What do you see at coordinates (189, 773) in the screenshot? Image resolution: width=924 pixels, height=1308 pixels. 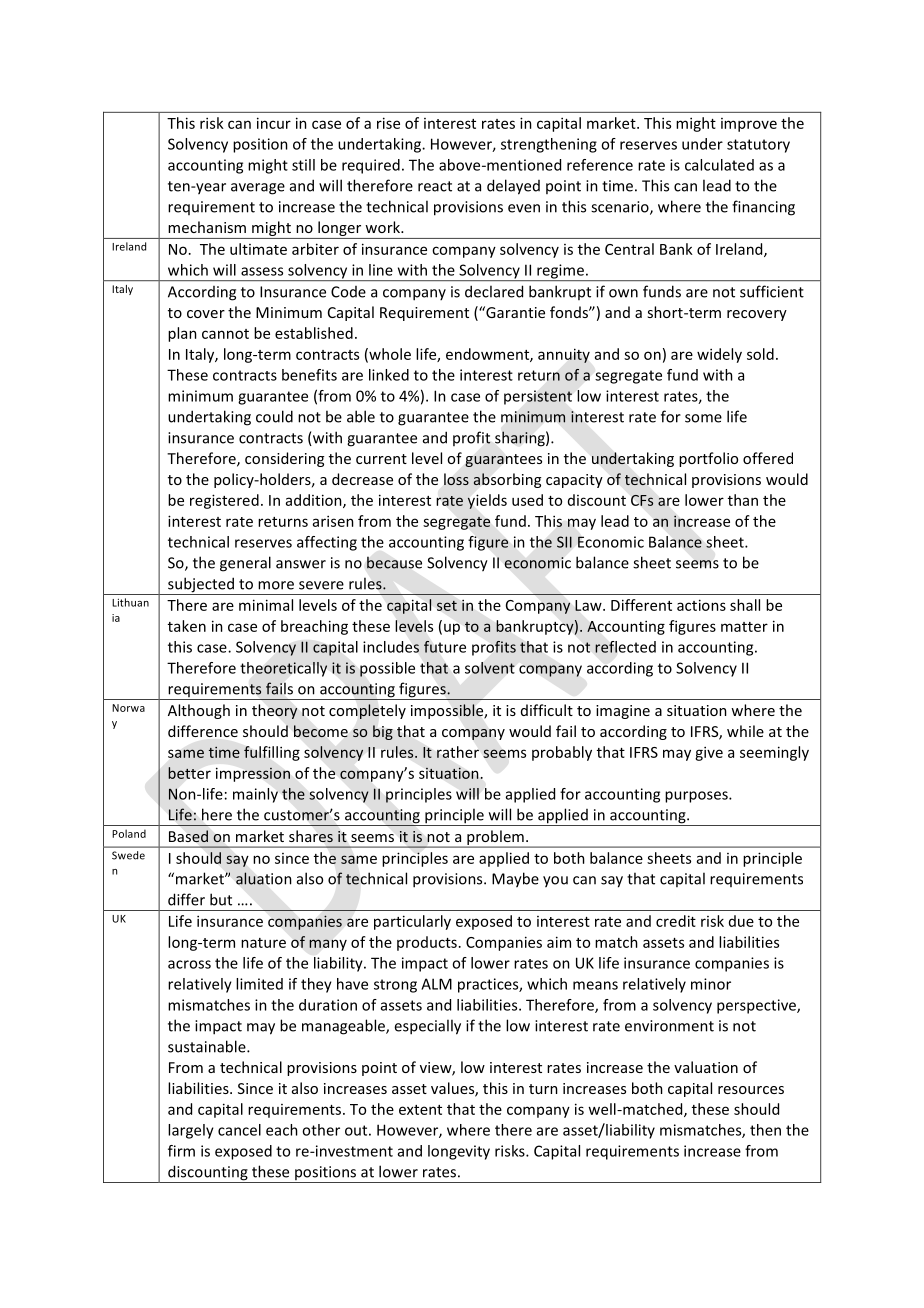 I see `better` at bounding box center [189, 773].
